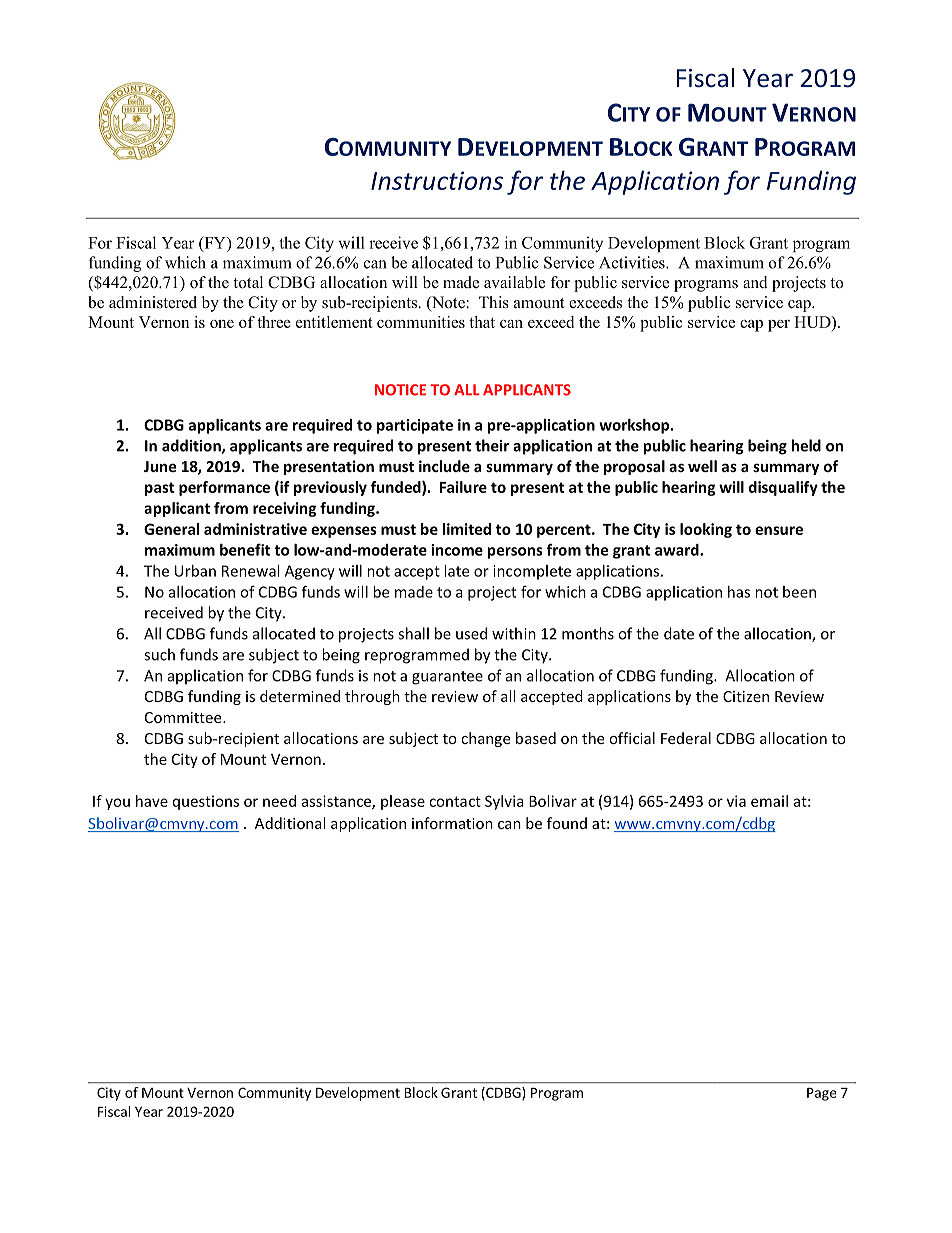  Describe the element at coordinates (471, 633) in the screenshot. I see `used` at that location.
